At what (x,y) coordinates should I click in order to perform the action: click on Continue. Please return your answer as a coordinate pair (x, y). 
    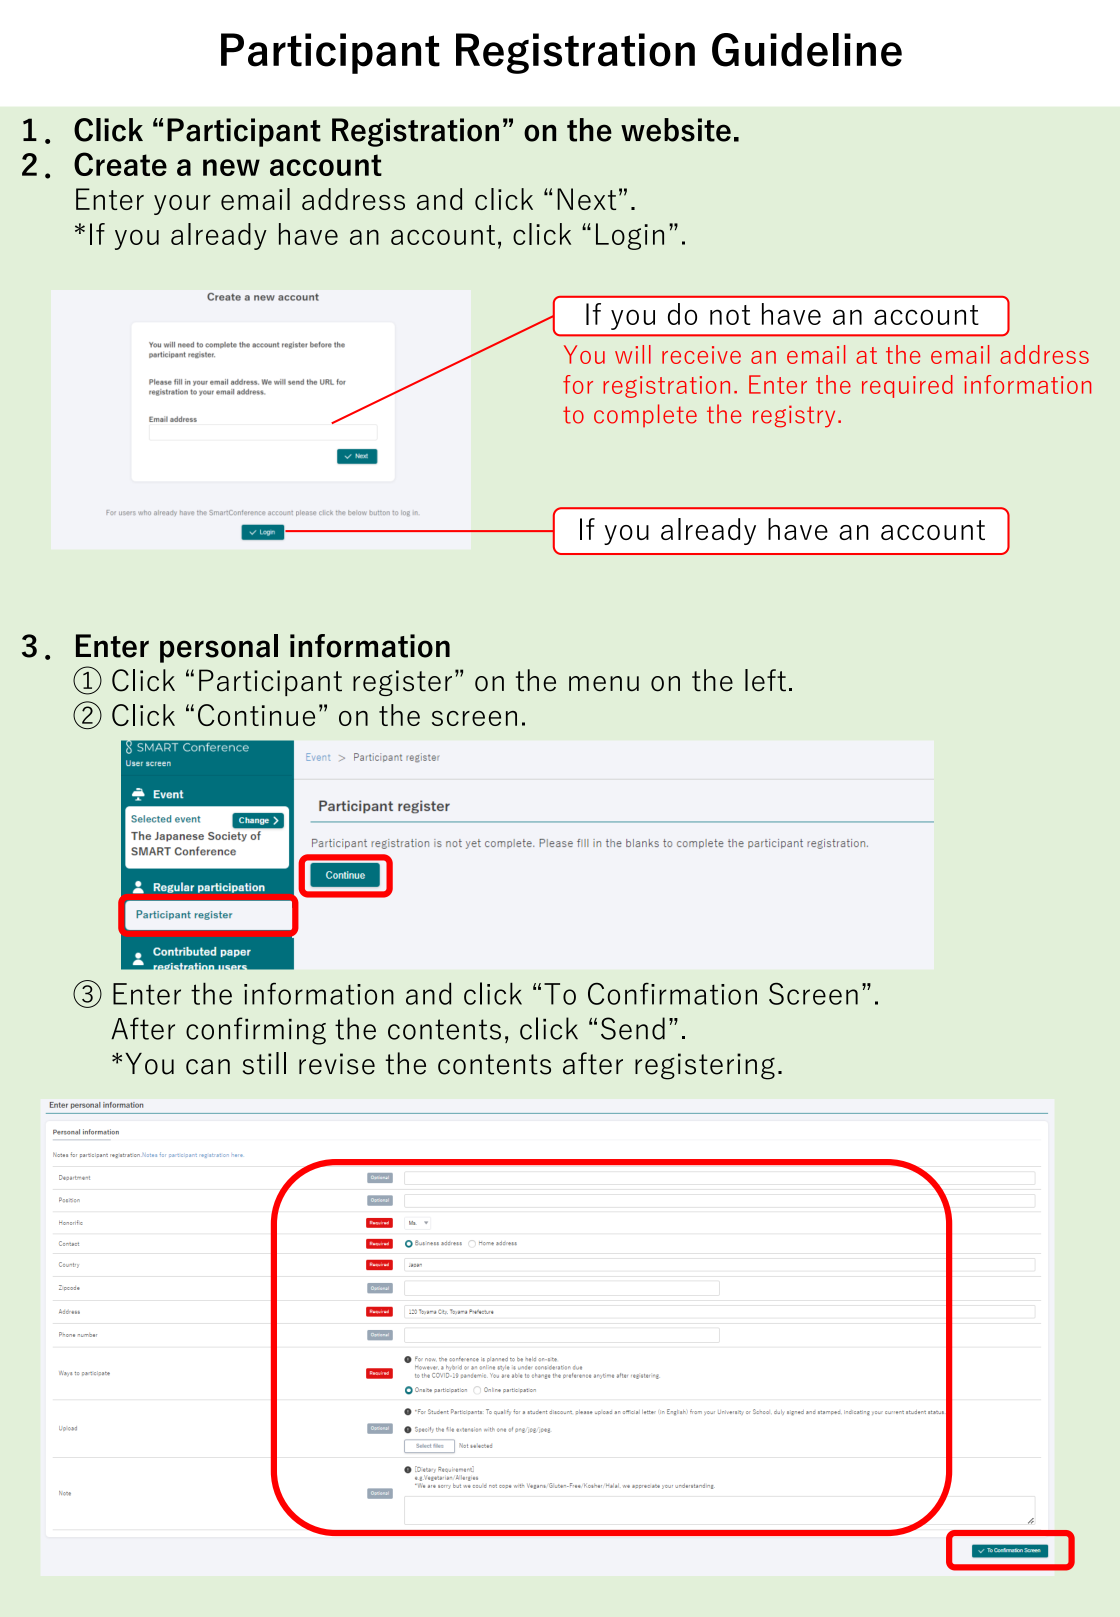
    Looking at the image, I should click on (256, 715).
